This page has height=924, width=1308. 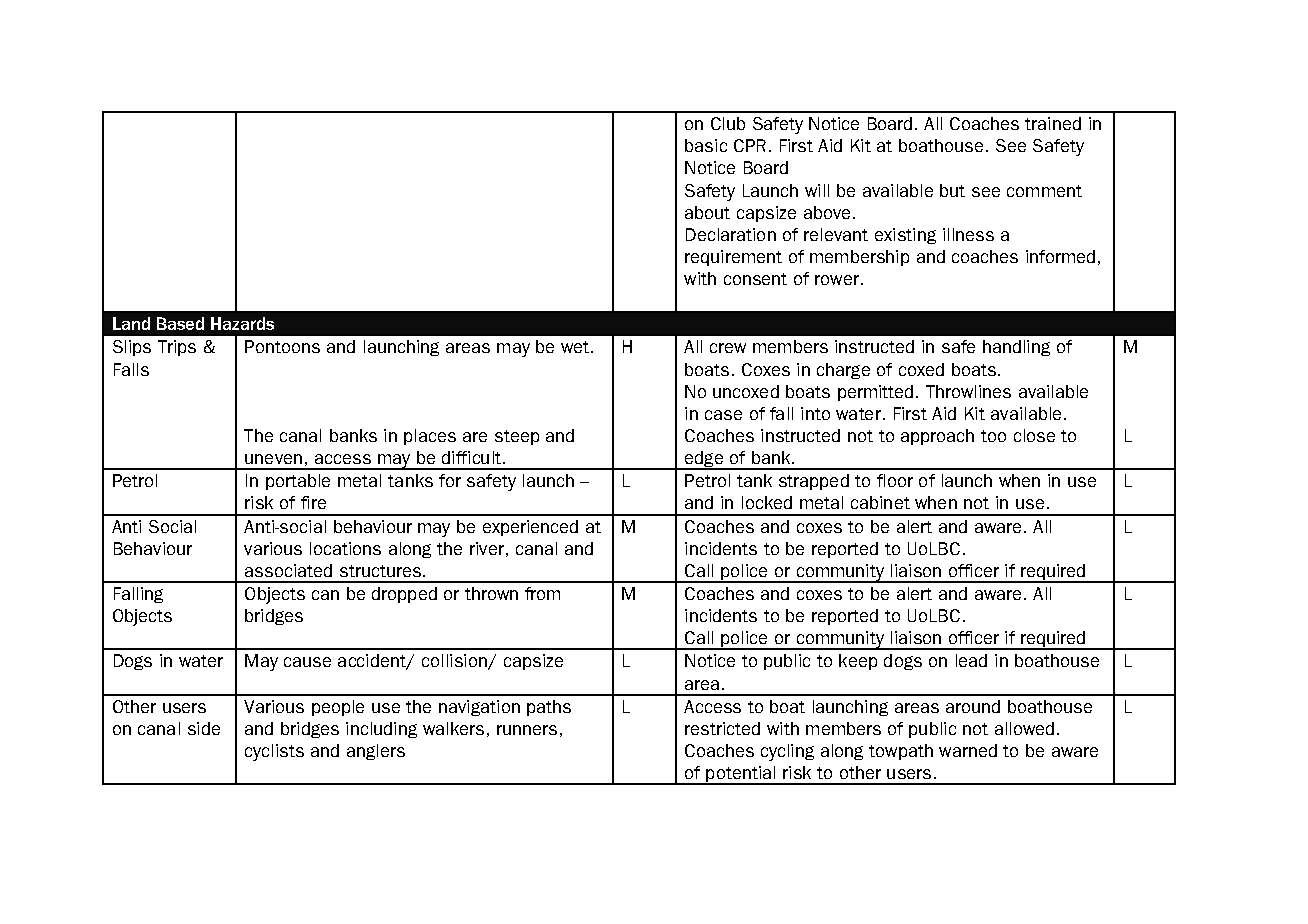 What do you see at coordinates (1016, 348) in the page?
I see `handling` at bounding box center [1016, 348].
